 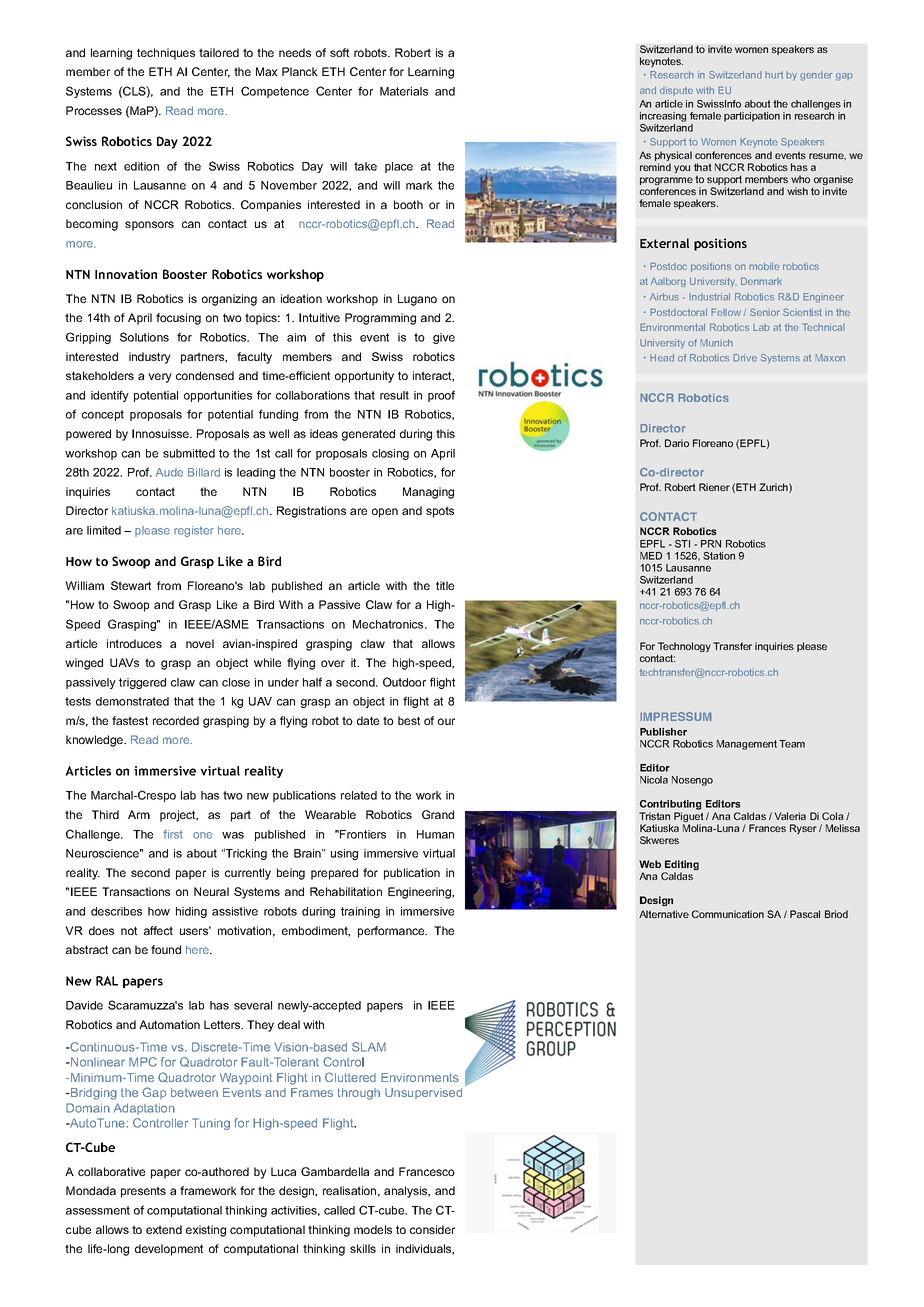 What do you see at coordinates (164, 1229) in the image?
I see `extend` at bounding box center [164, 1229].
